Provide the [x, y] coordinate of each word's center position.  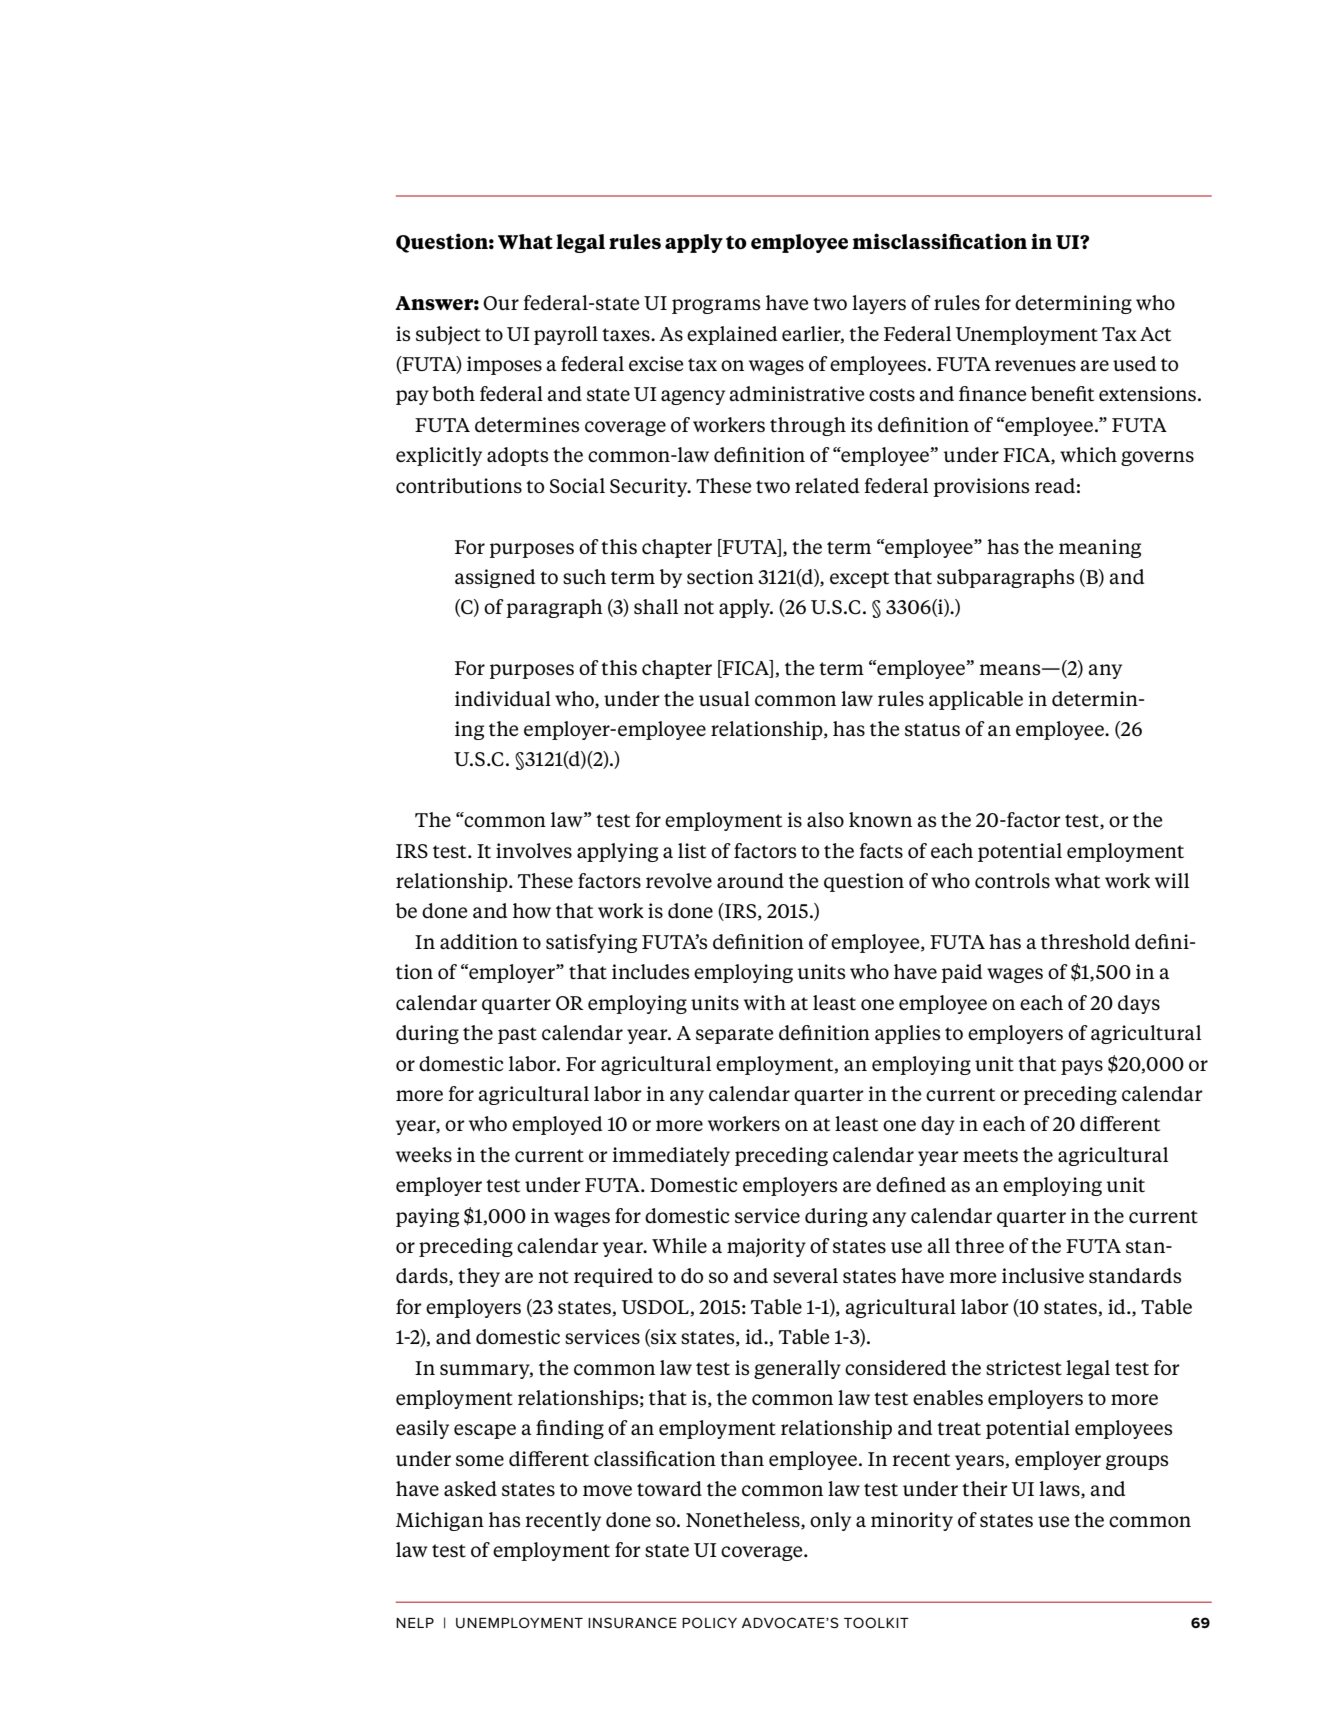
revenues [1035, 365]
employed [557, 1125]
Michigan [440, 1521]
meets [990, 1155]
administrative [796, 394]
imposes [504, 365]
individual [503, 698]
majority [766, 1247]
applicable [976, 700]
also [825, 820]
